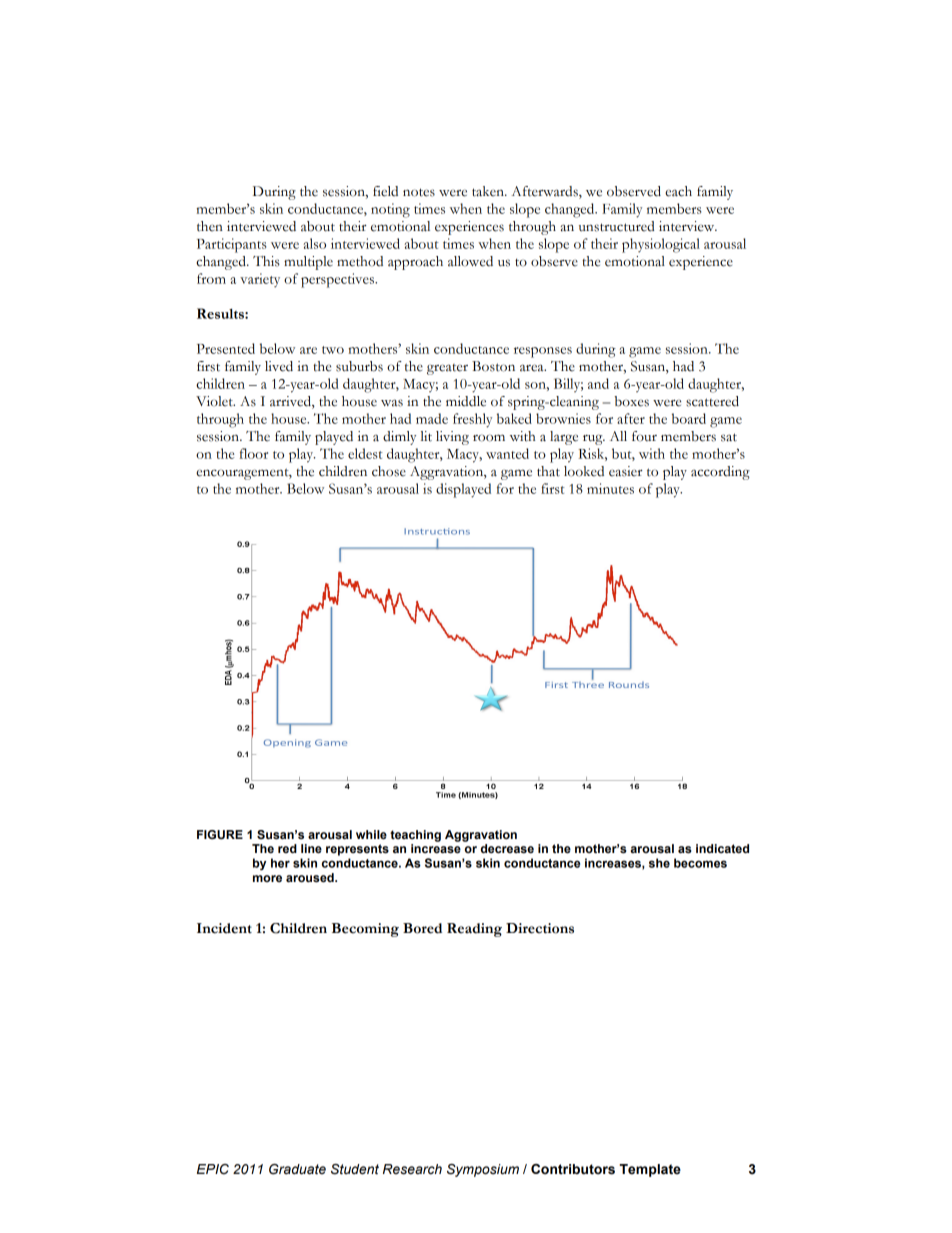  Describe the element at coordinates (489, 191) in the screenshot. I see `taken` at that location.
